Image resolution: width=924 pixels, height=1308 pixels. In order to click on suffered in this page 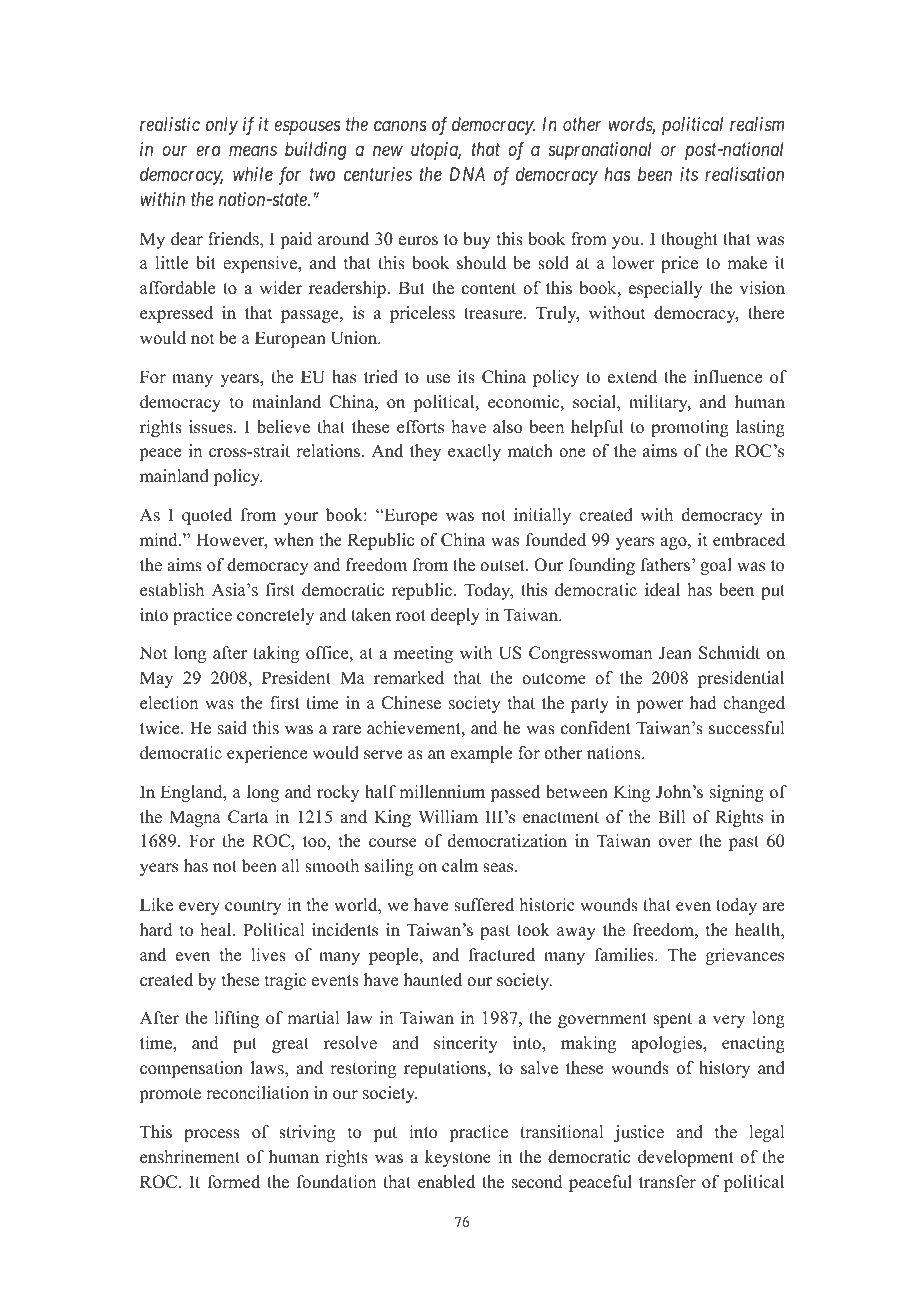, I will do `click(484, 905)`.
